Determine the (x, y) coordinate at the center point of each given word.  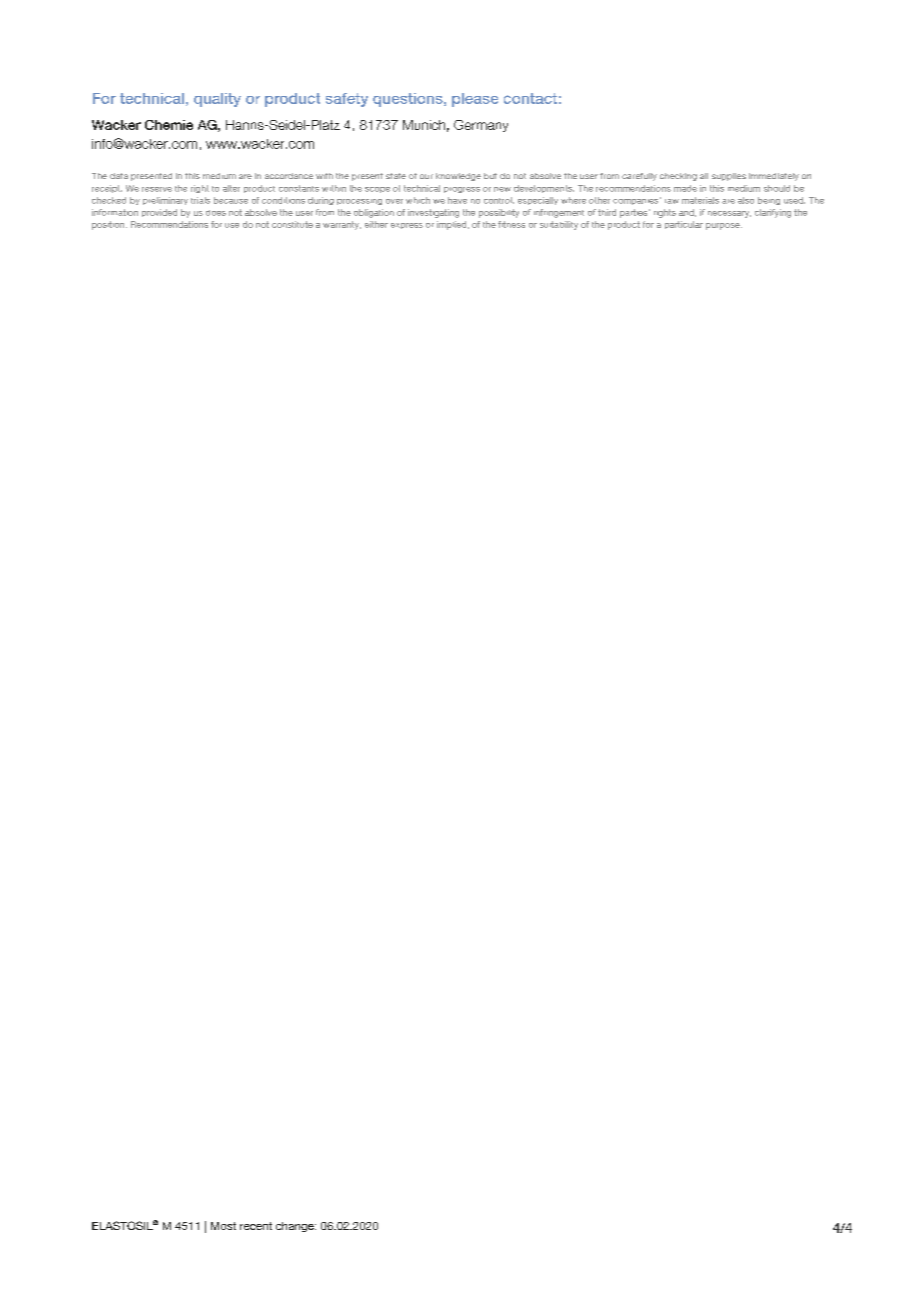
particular (684, 225)
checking (678, 177)
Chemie (169, 125)
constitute (292, 224)
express (407, 226)
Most (223, 1226)
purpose (724, 226)
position (109, 225)
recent (256, 1226)
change (296, 1227)
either (376, 224)
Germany (481, 126)
